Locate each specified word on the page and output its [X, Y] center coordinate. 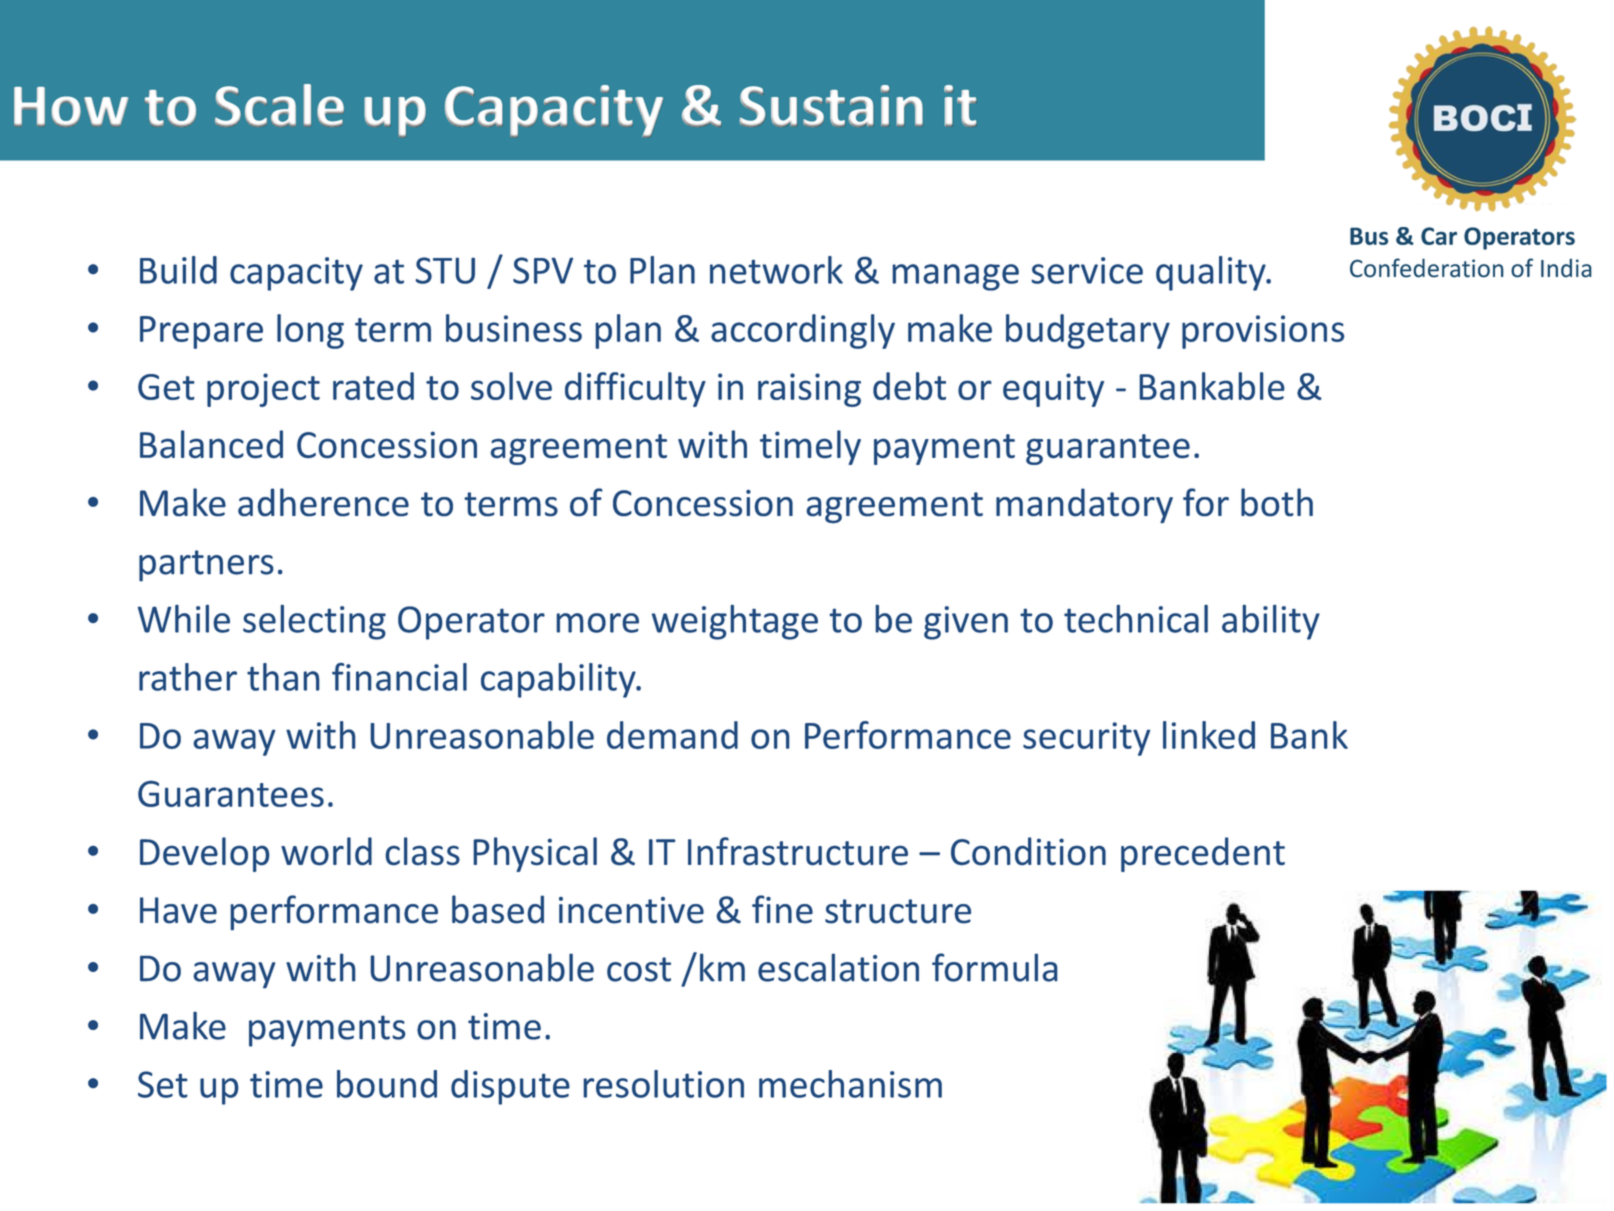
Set [163, 1084]
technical [1136, 618]
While [184, 618]
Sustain [831, 105]
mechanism [850, 1084]
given [966, 623]
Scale [279, 105]
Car [1439, 236]
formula [994, 967]
